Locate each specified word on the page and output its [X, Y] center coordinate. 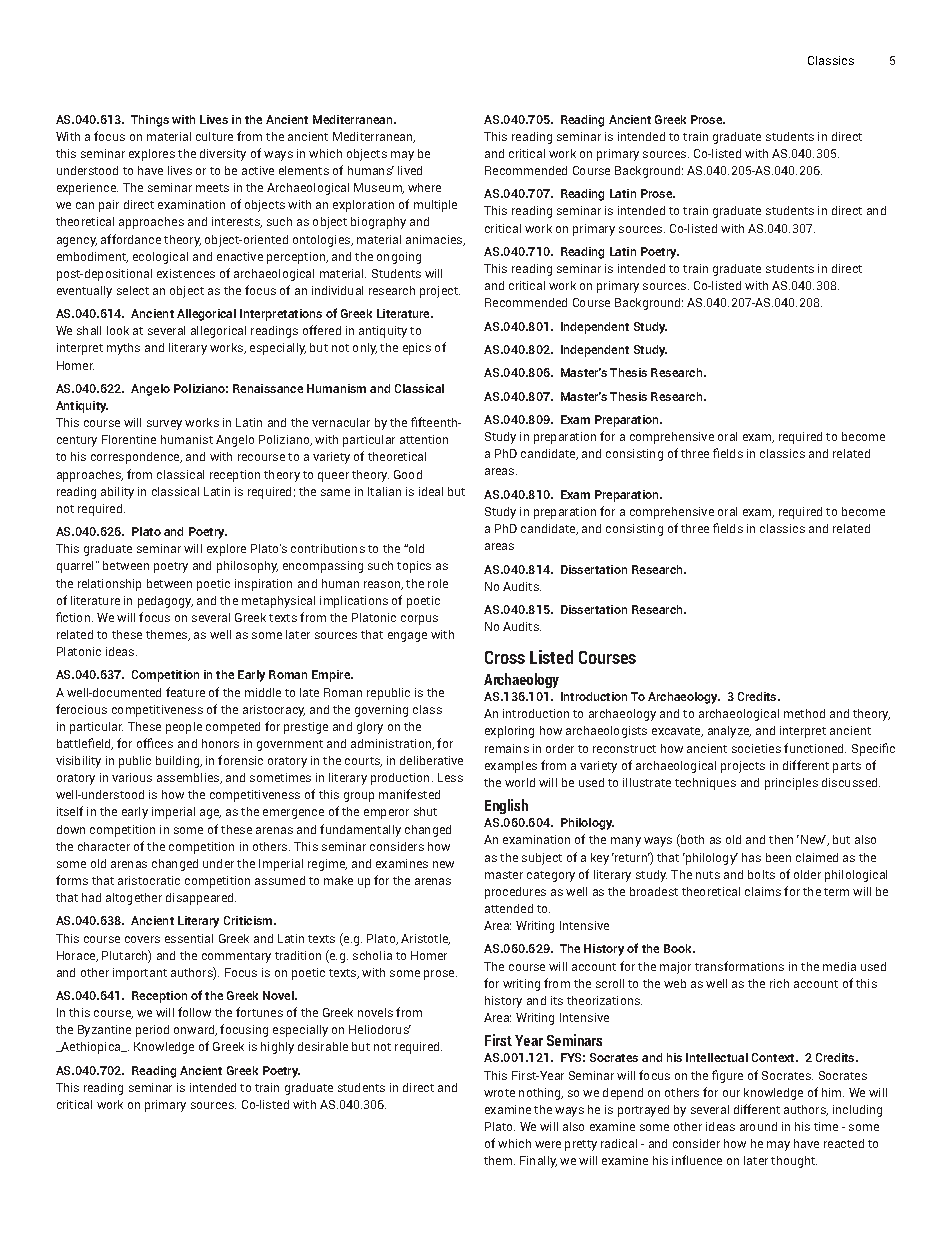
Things [150, 121]
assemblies [189, 778]
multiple [435, 206]
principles [791, 784]
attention [424, 439]
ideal [431, 491]
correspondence [136, 458]
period [152, 1031]
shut [425, 811]
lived [410, 170]
